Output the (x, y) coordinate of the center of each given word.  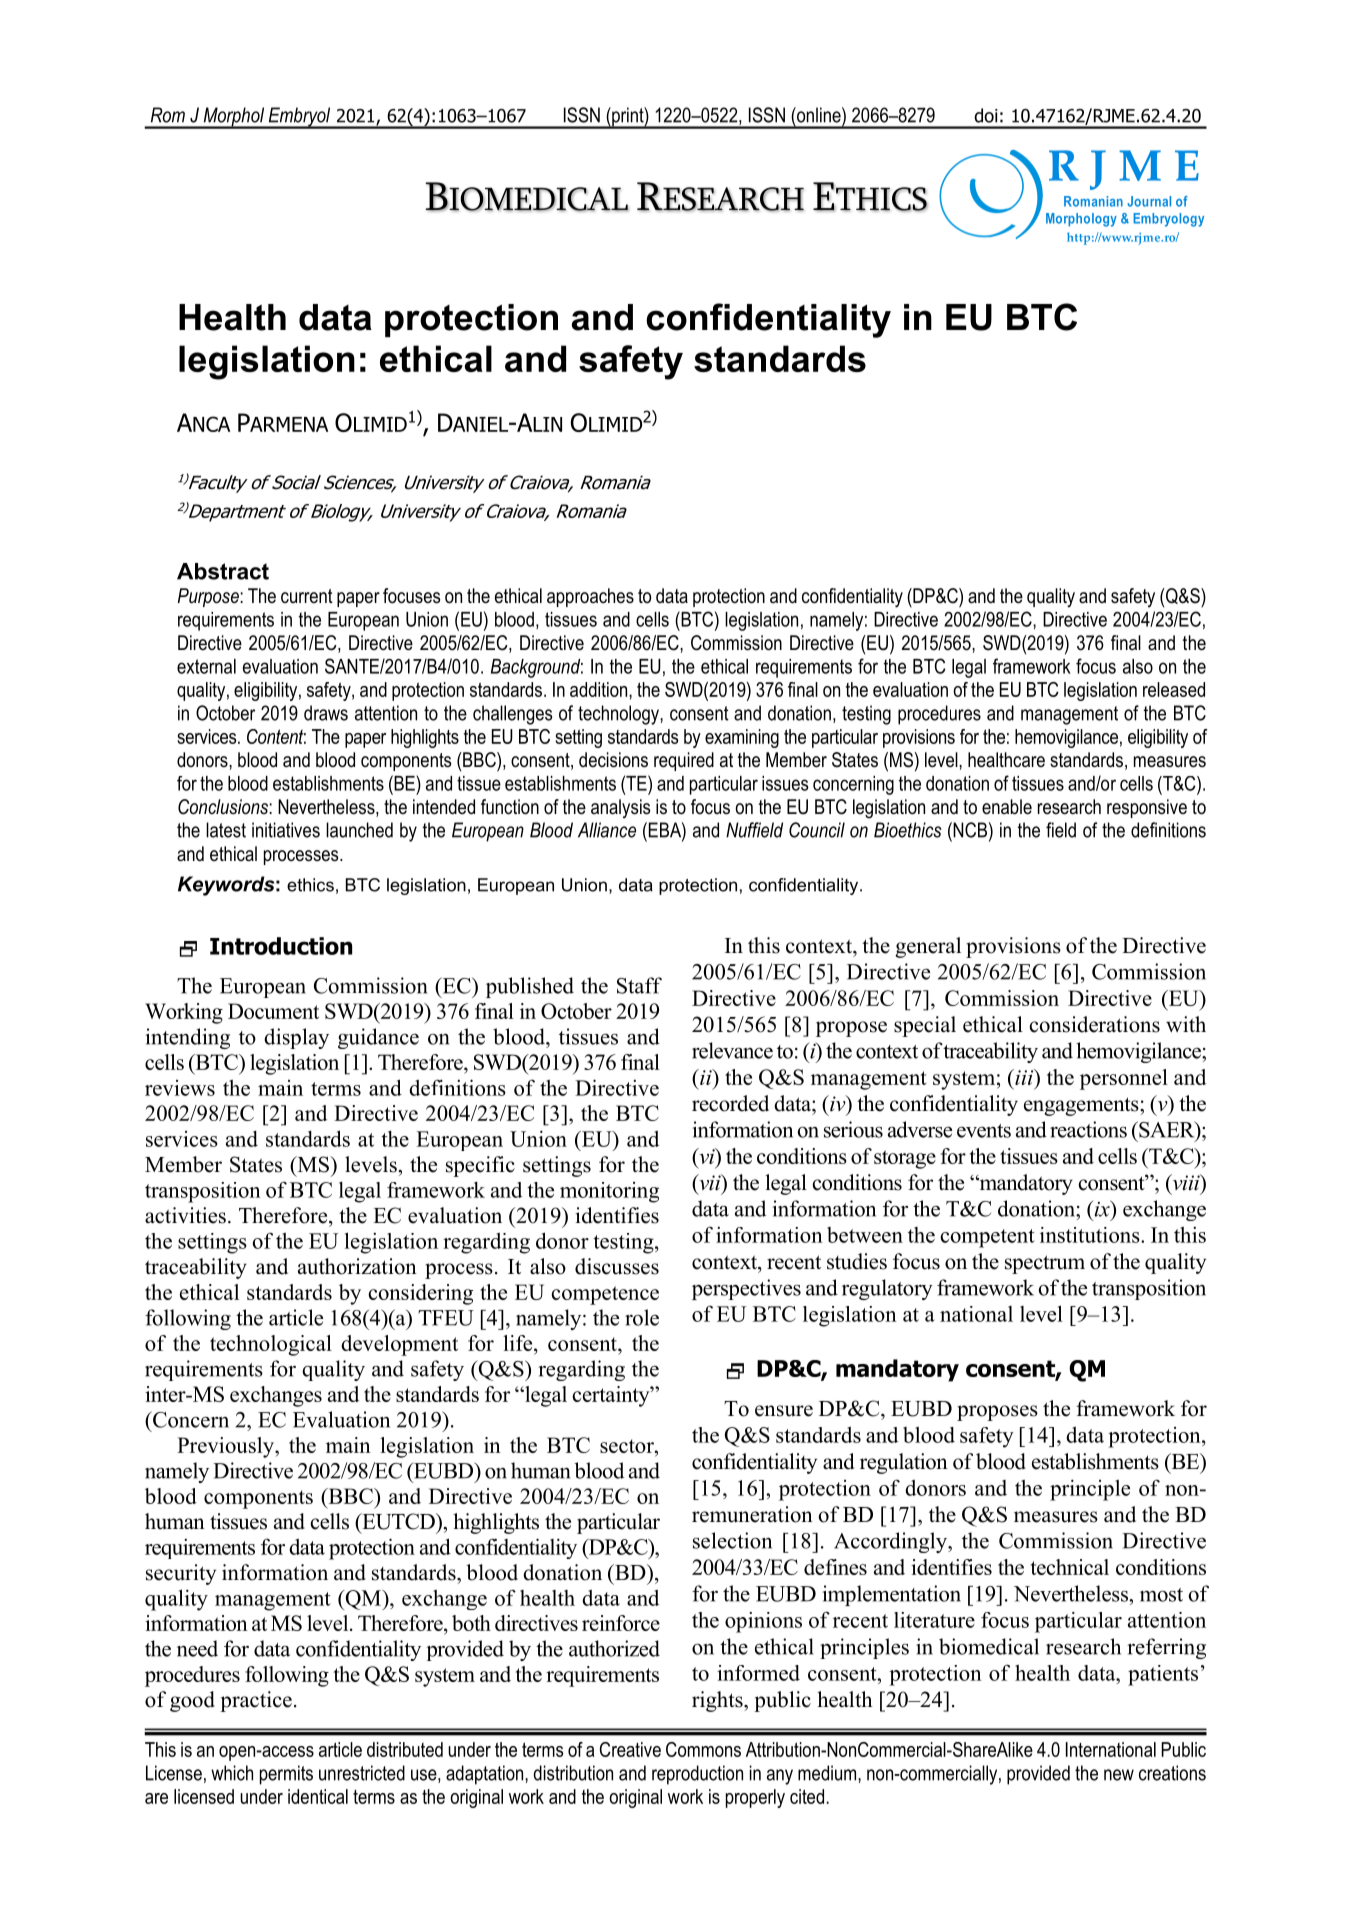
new (1119, 1775)
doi (986, 115)
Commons (703, 1749)
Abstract (223, 571)
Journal (1149, 201)
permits (286, 1775)
